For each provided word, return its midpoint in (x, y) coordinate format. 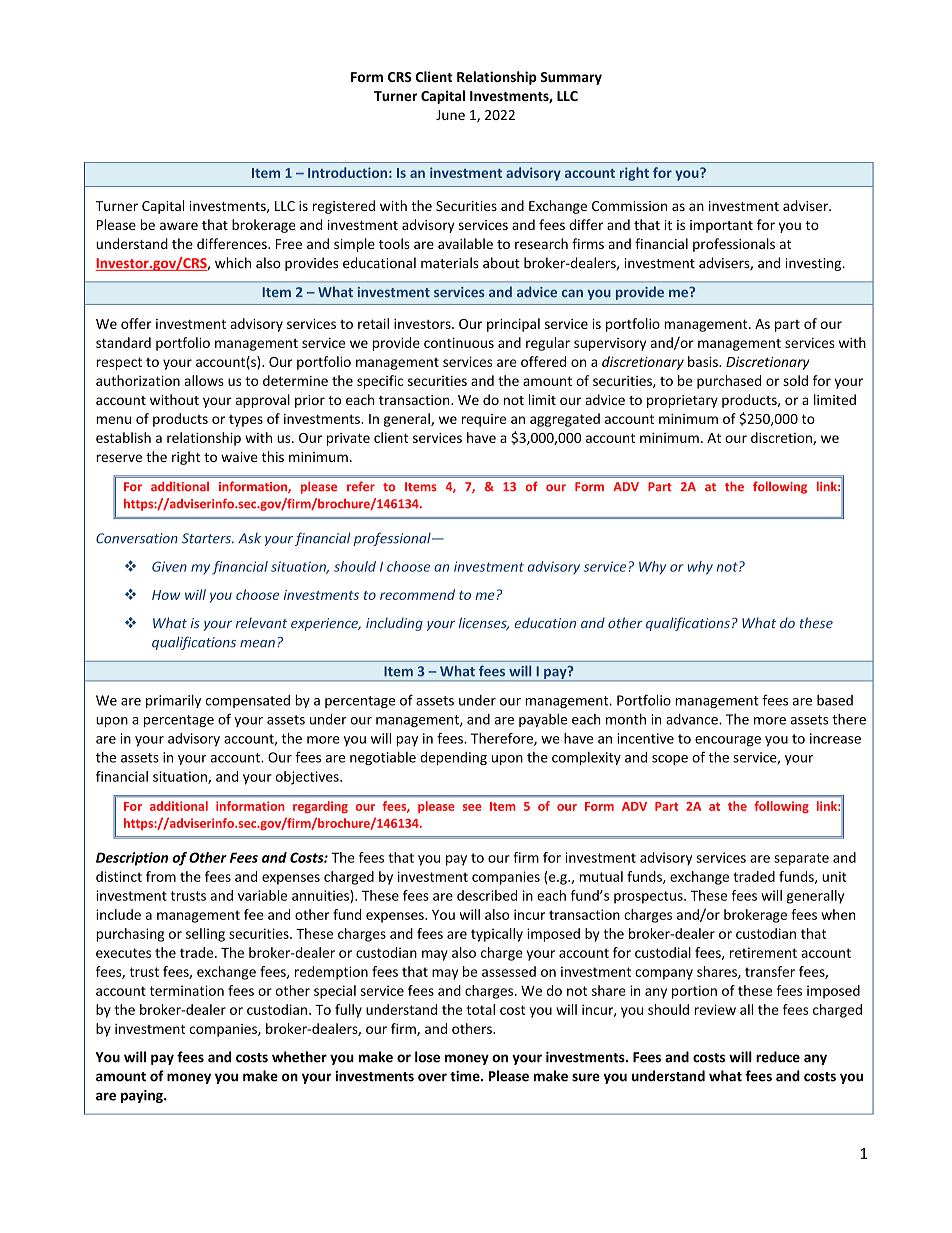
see (472, 807)
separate (801, 859)
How (166, 595)
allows (204, 380)
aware (179, 226)
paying (143, 1096)
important (721, 226)
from (161, 876)
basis (704, 361)
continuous (459, 343)
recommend (417, 594)
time (466, 1076)
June (450, 115)
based (835, 700)
